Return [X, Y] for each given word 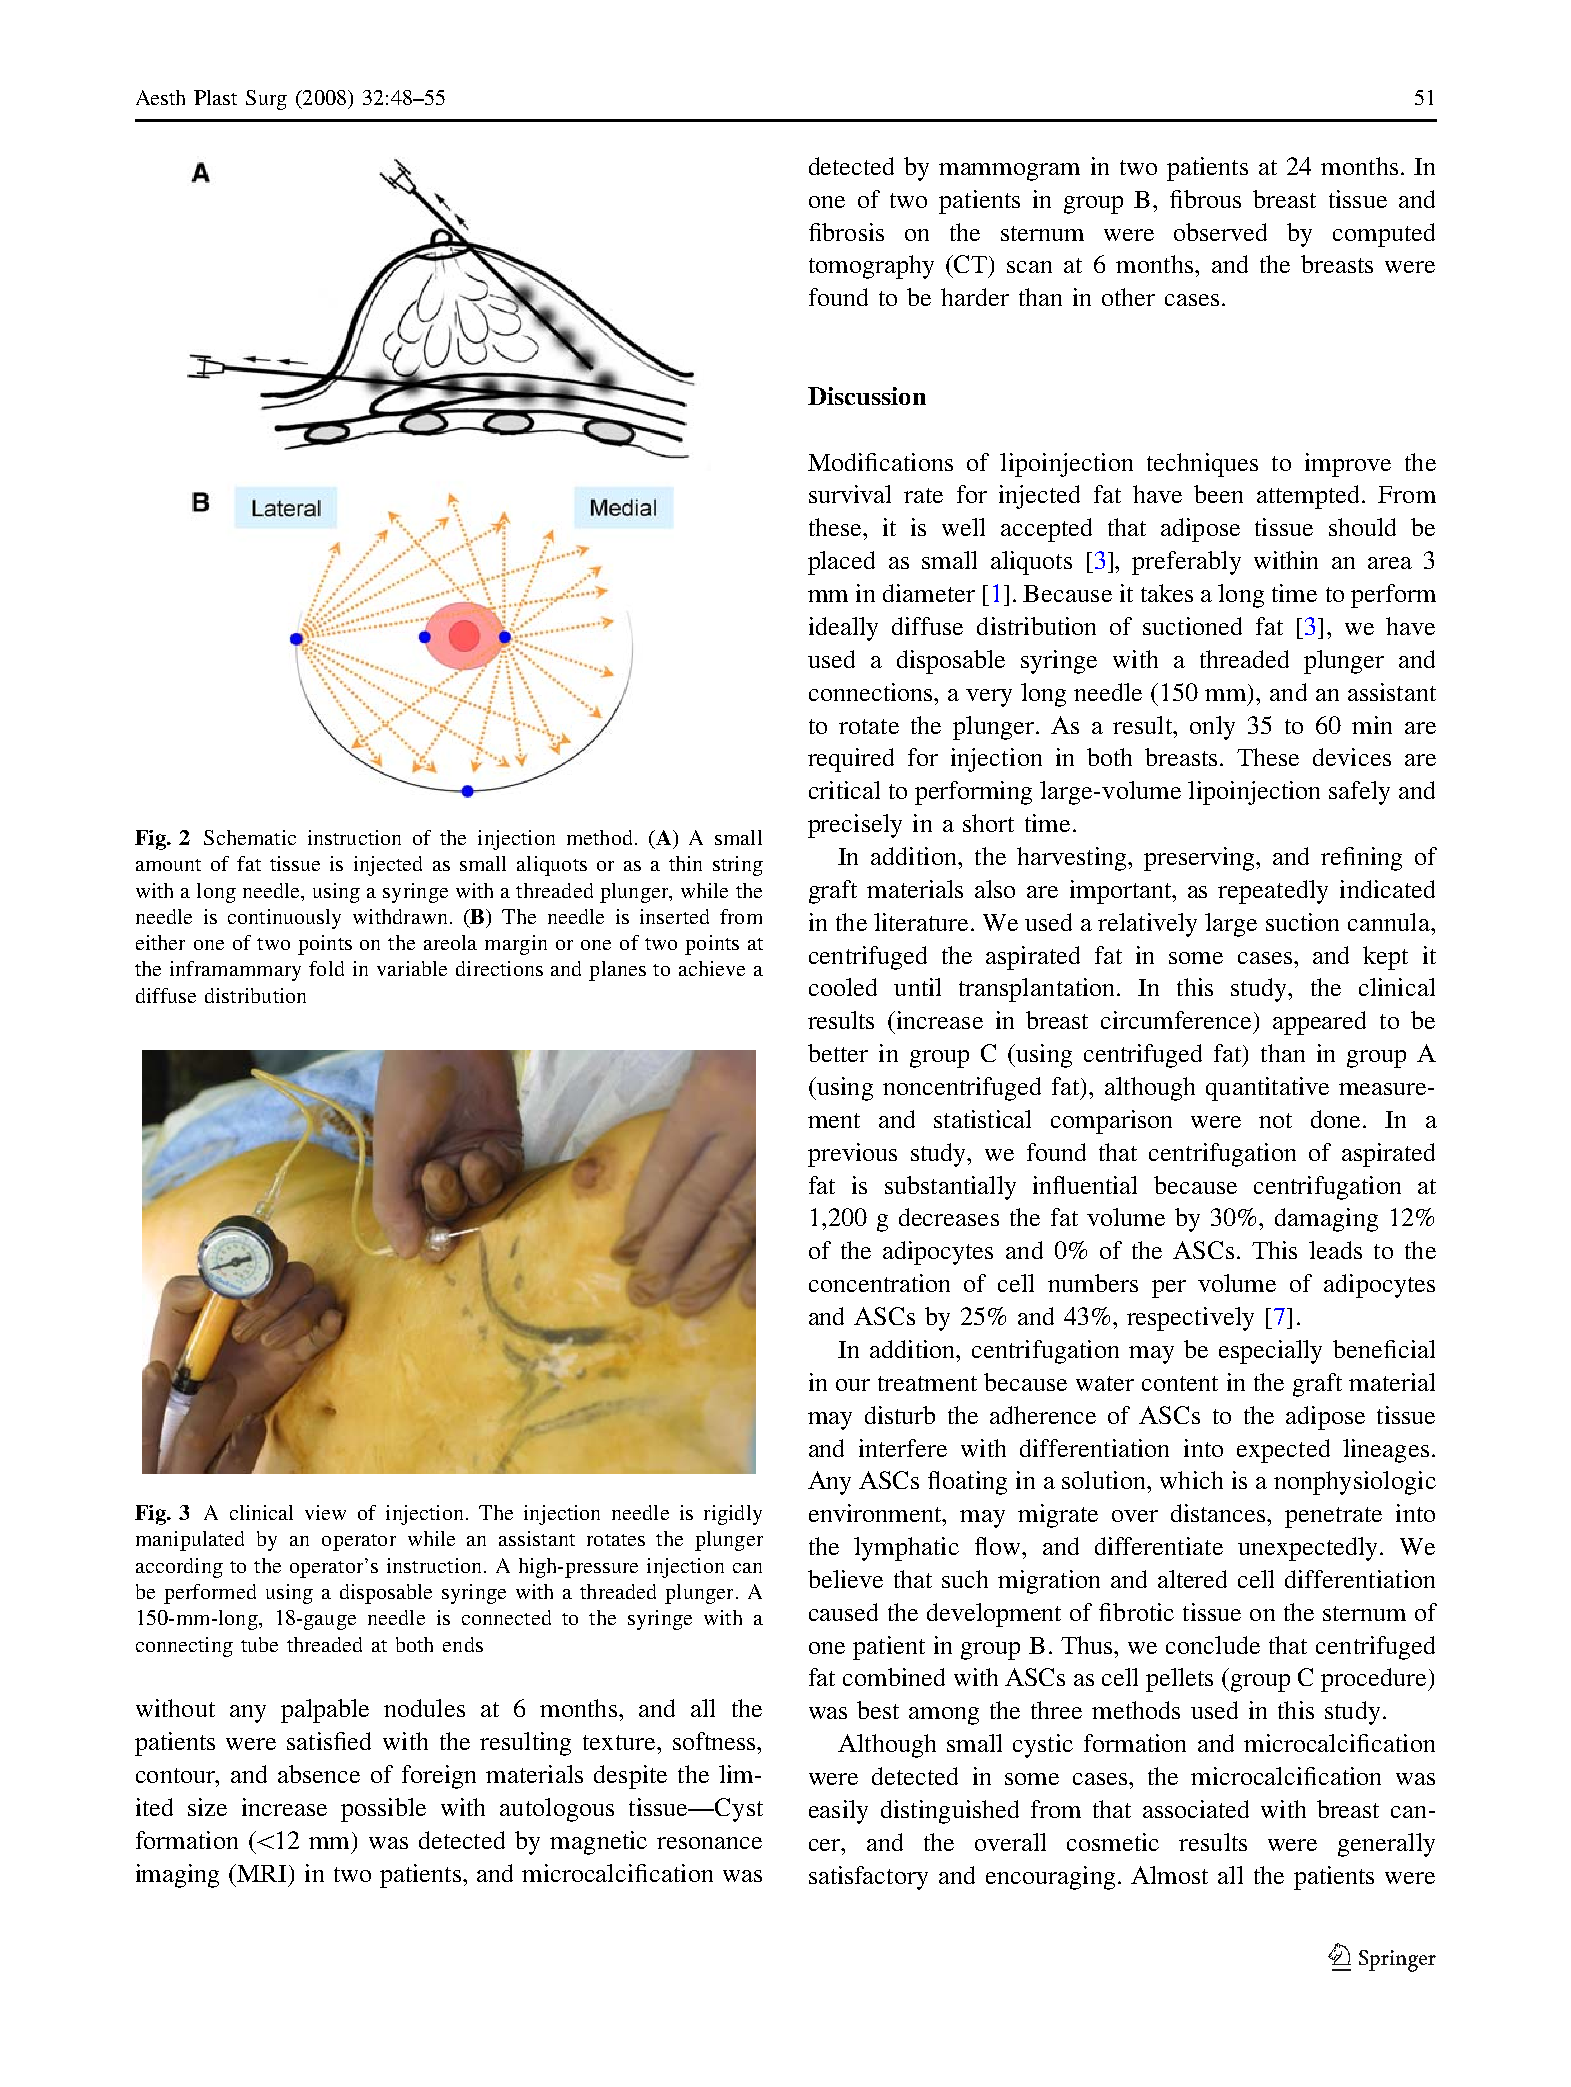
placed [841, 563]
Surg [266, 100]
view [325, 1512]
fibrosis [846, 232]
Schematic [250, 837]
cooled [843, 987]
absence [319, 1774]
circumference [1176, 1020]
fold [326, 968]
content [1180, 1383]
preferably [1186, 563]
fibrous [1205, 199]
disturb [900, 1415]
